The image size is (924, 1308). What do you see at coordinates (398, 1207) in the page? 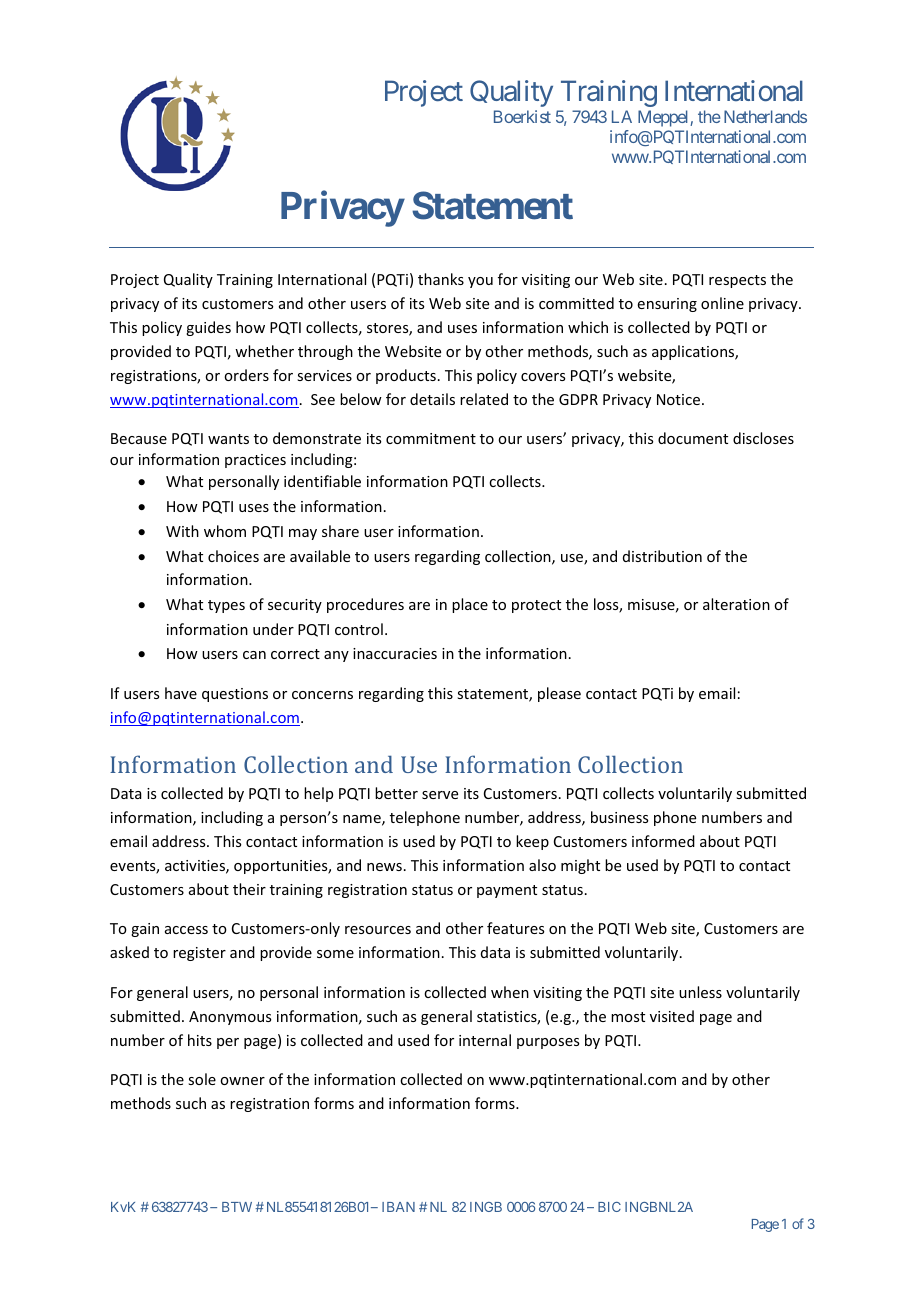
I see `IBAN` at bounding box center [398, 1207].
